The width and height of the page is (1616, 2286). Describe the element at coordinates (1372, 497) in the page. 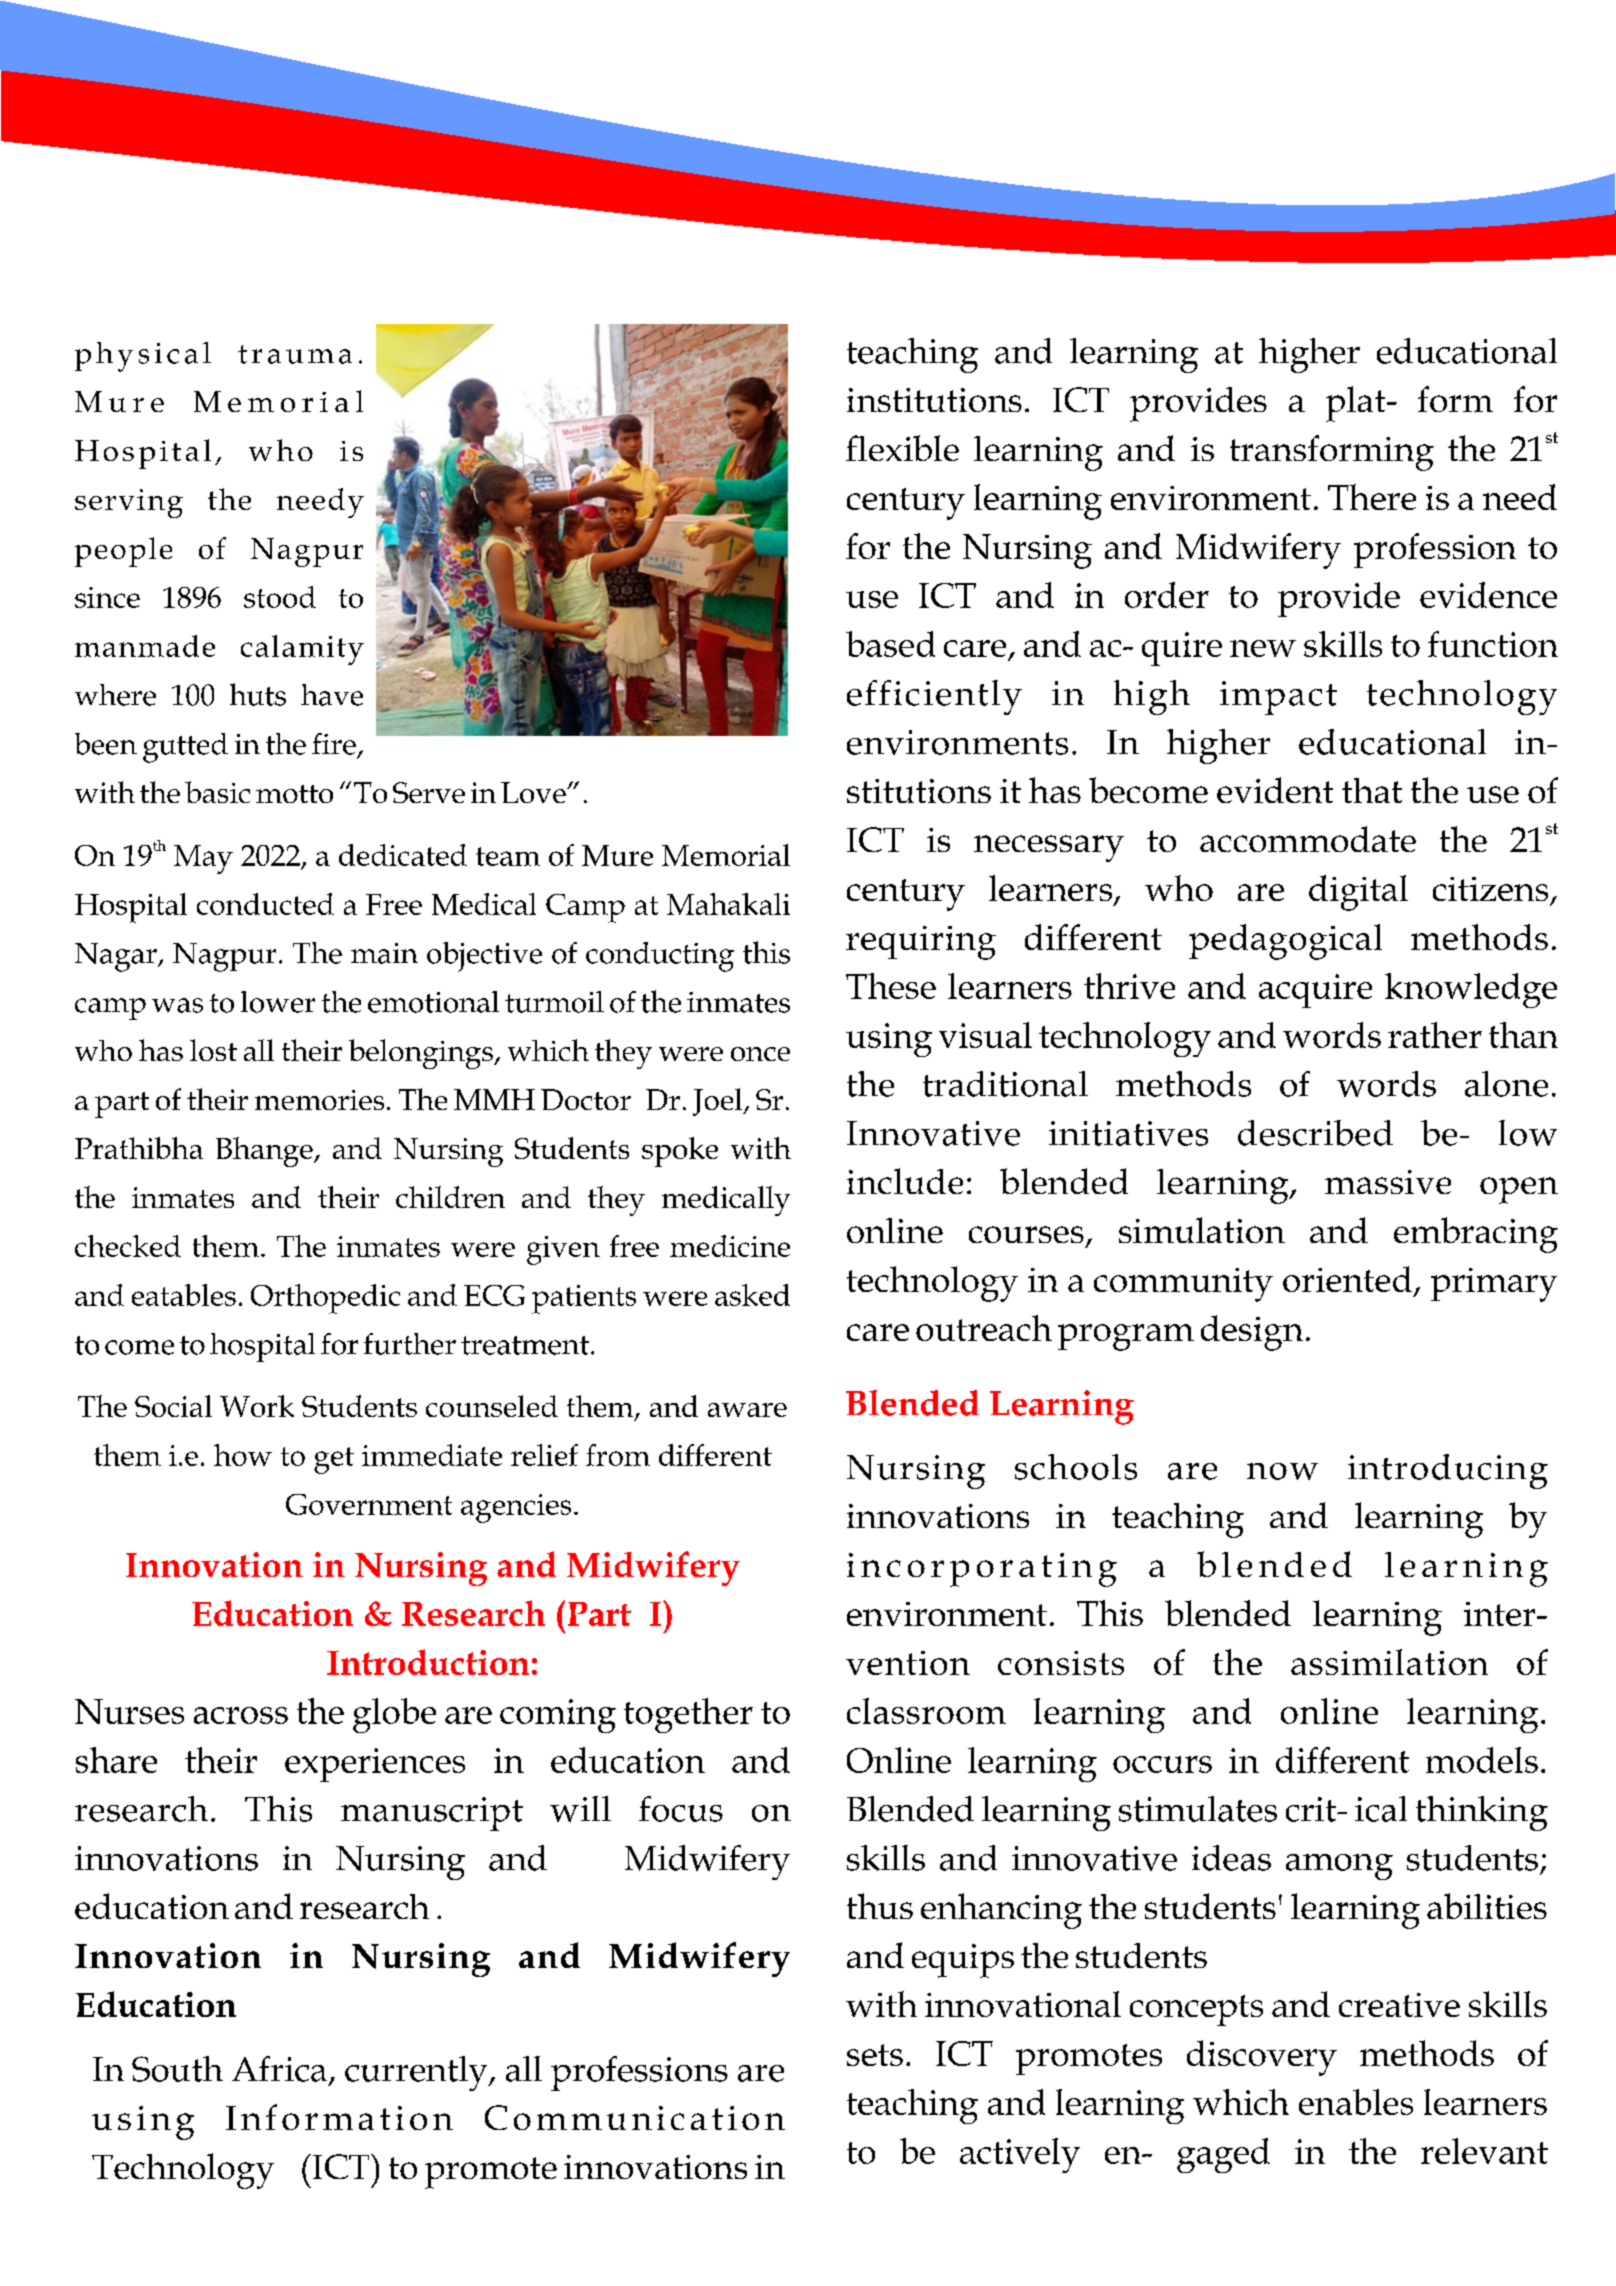

I see `There` at that location.
